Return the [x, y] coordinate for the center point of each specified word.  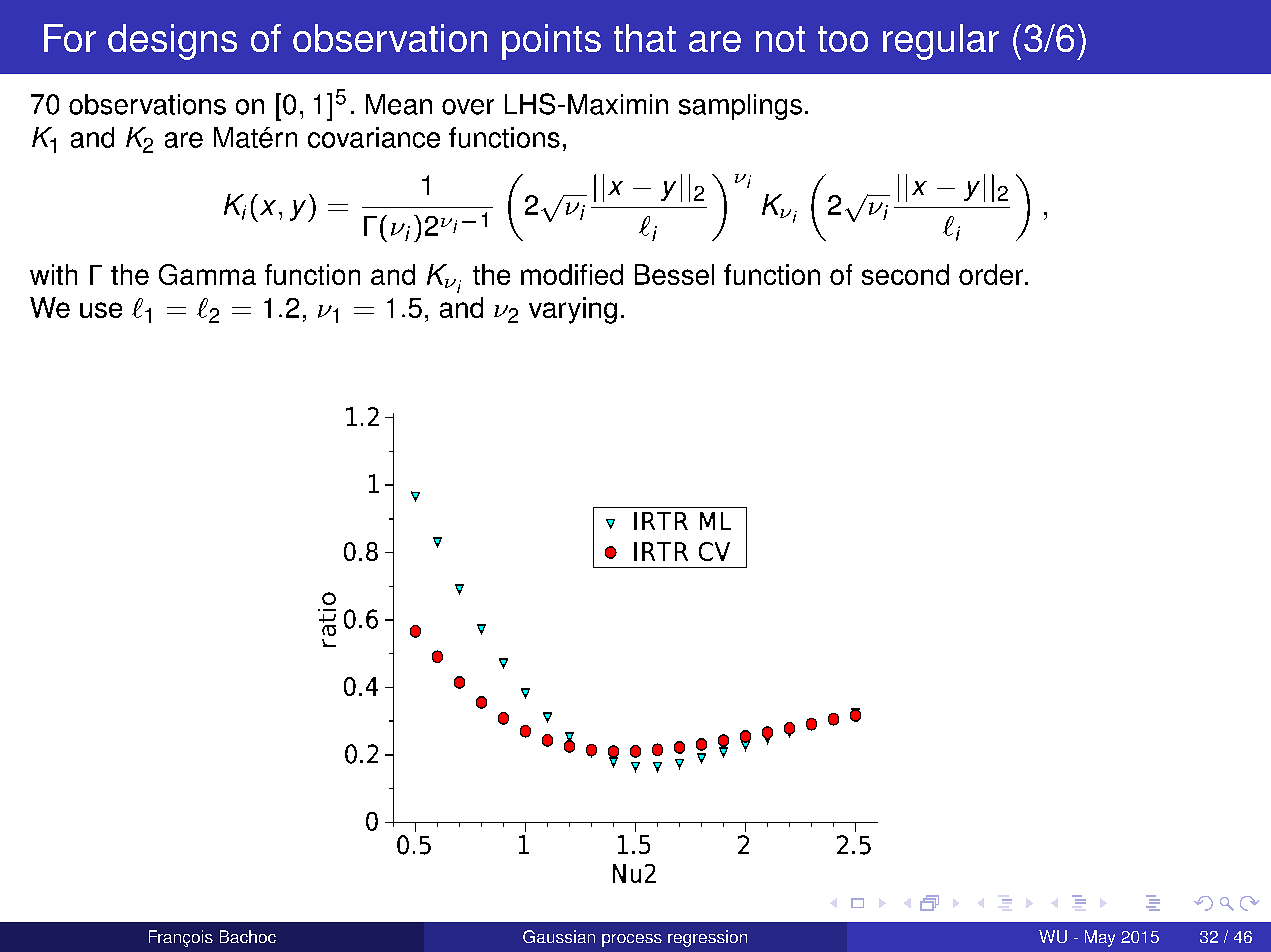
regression [707, 938]
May [1100, 938]
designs [172, 42]
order [992, 274]
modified [572, 274]
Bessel [674, 274]
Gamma [207, 274]
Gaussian [559, 936]
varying [573, 310]
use [101, 310]
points [551, 42]
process [632, 940]
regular [941, 42]
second [905, 274]
